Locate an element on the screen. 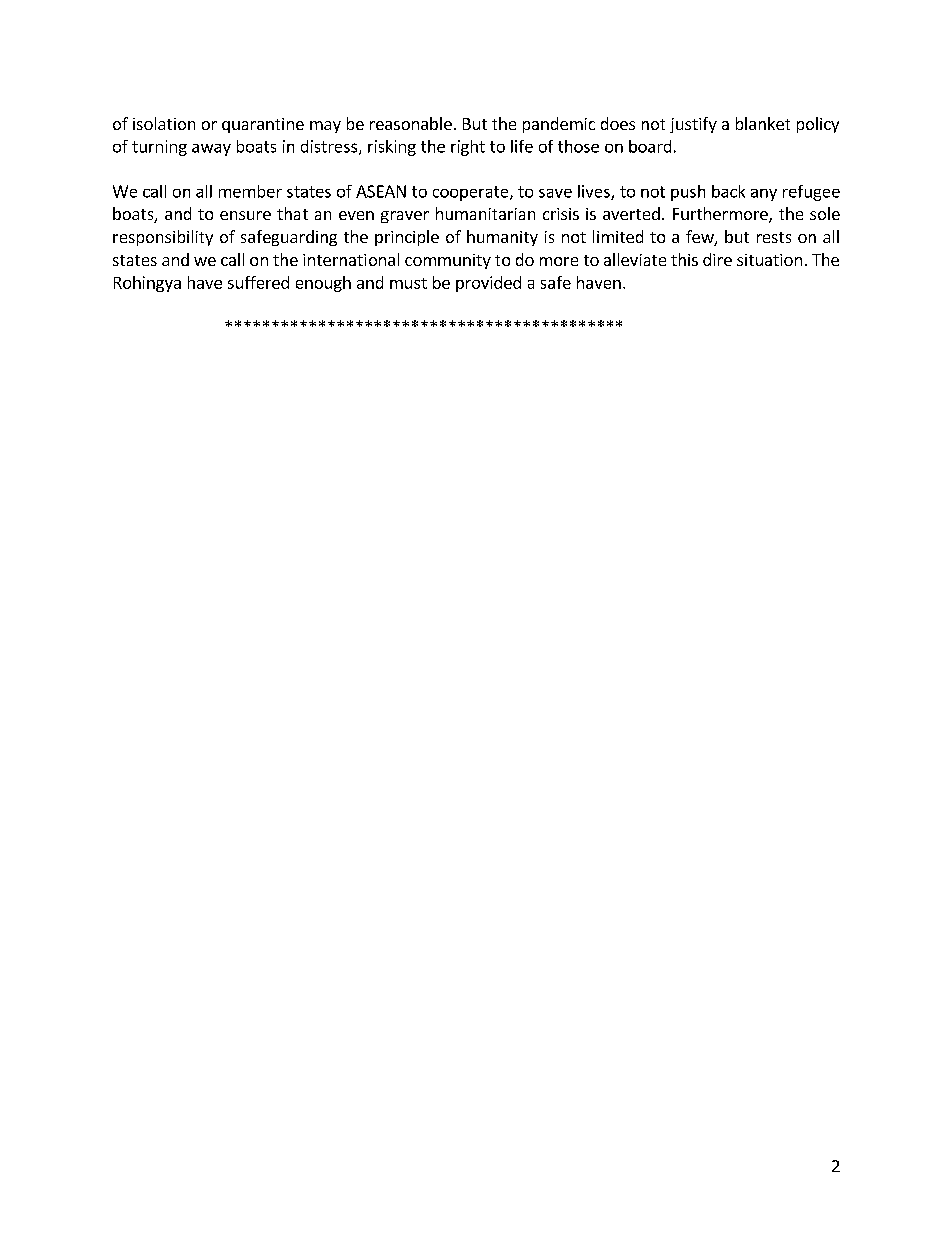 Image resolution: width=952 pixels, height=1233 pixels. humanitarian is located at coordinates (485, 213).
